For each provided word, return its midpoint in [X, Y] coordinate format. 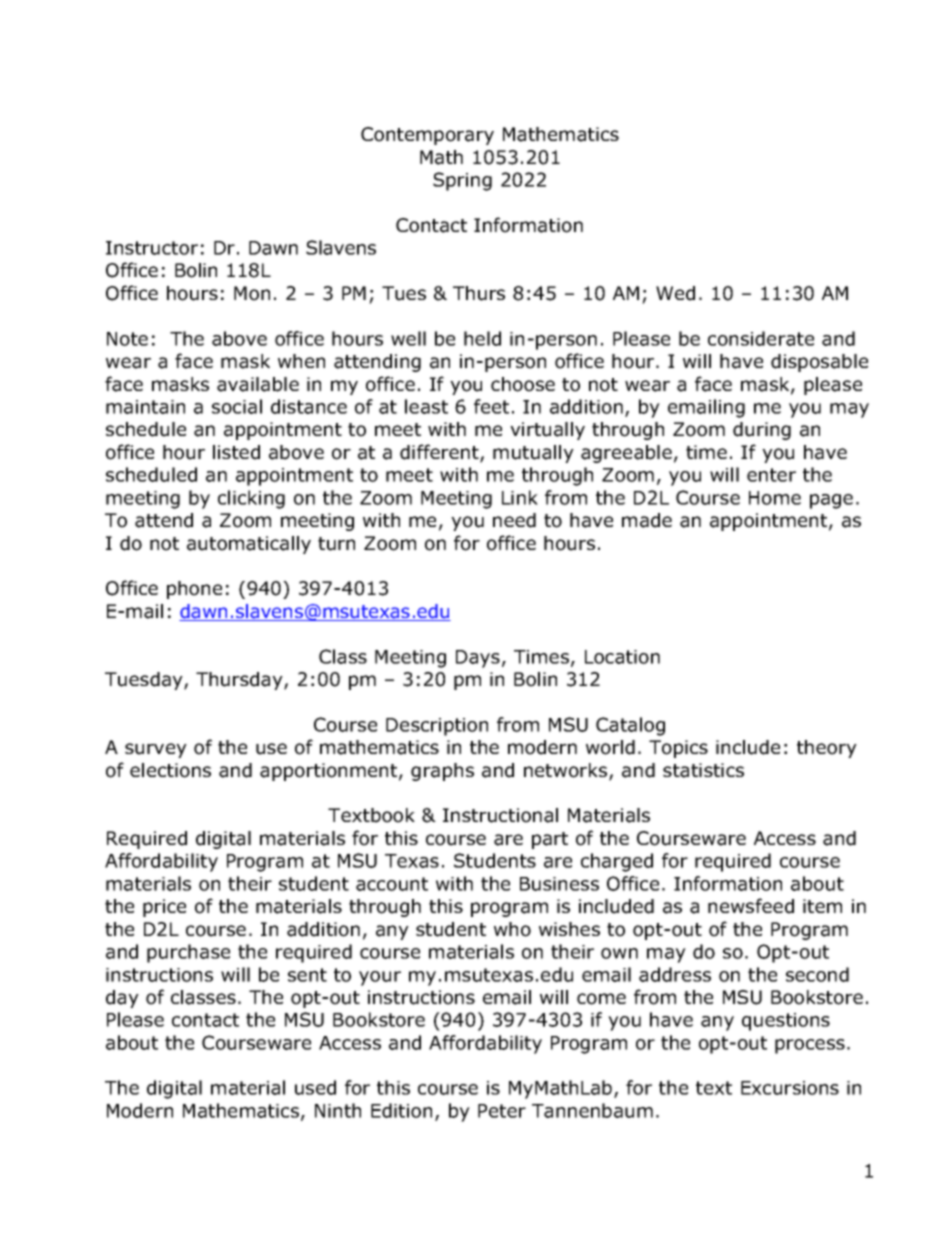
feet [491, 406]
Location [622, 657]
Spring [462, 181]
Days [478, 659]
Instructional [500, 815]
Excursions [790, 1088]
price [164, 908]
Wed [675, 293]
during [762, 431]
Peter [502, 1111]
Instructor [152, 248]
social [237, 406]
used [315, 1087]
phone [194, 590]
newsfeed [751, 906]
